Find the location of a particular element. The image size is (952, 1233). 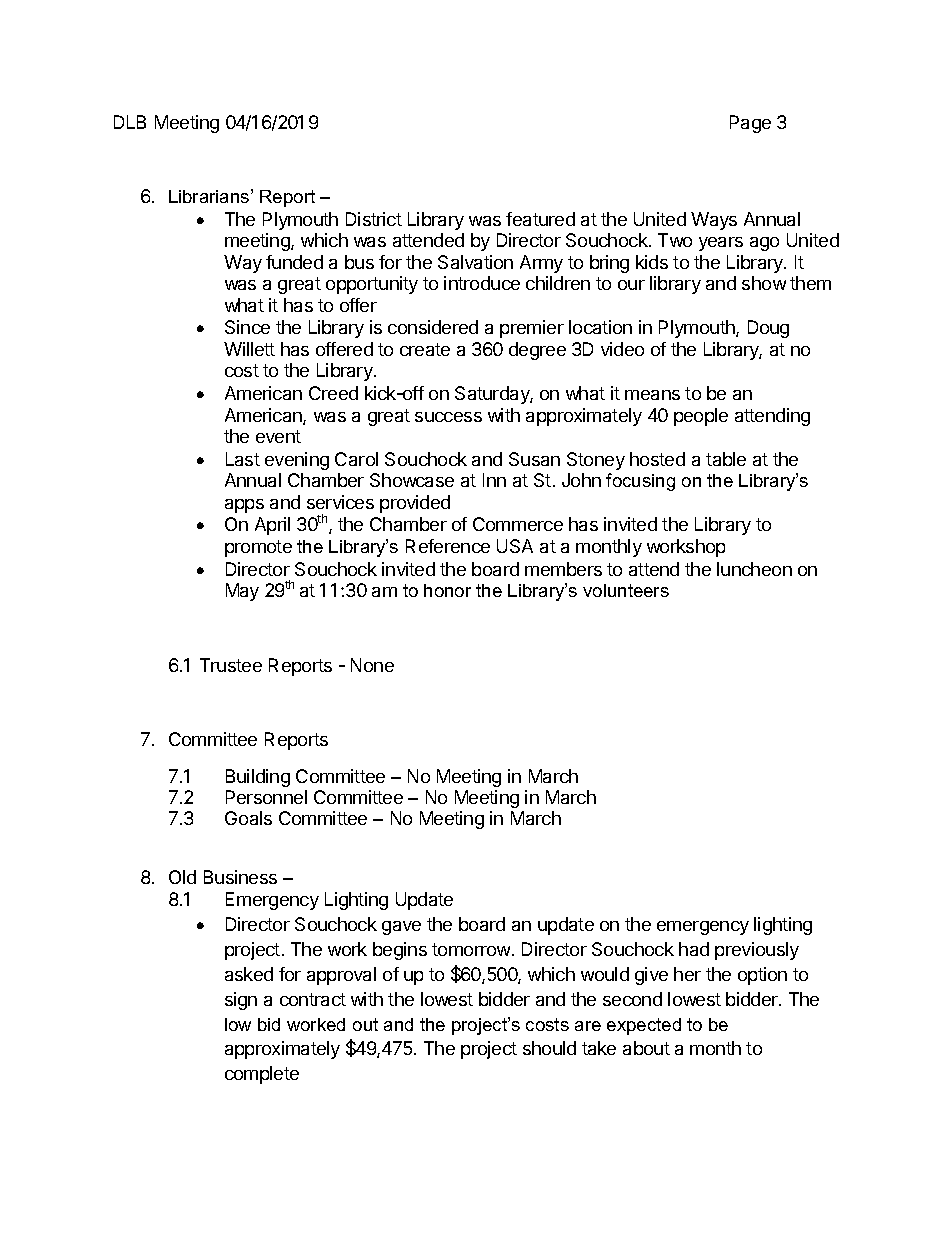

degree is located at coordinates (537, 351).
